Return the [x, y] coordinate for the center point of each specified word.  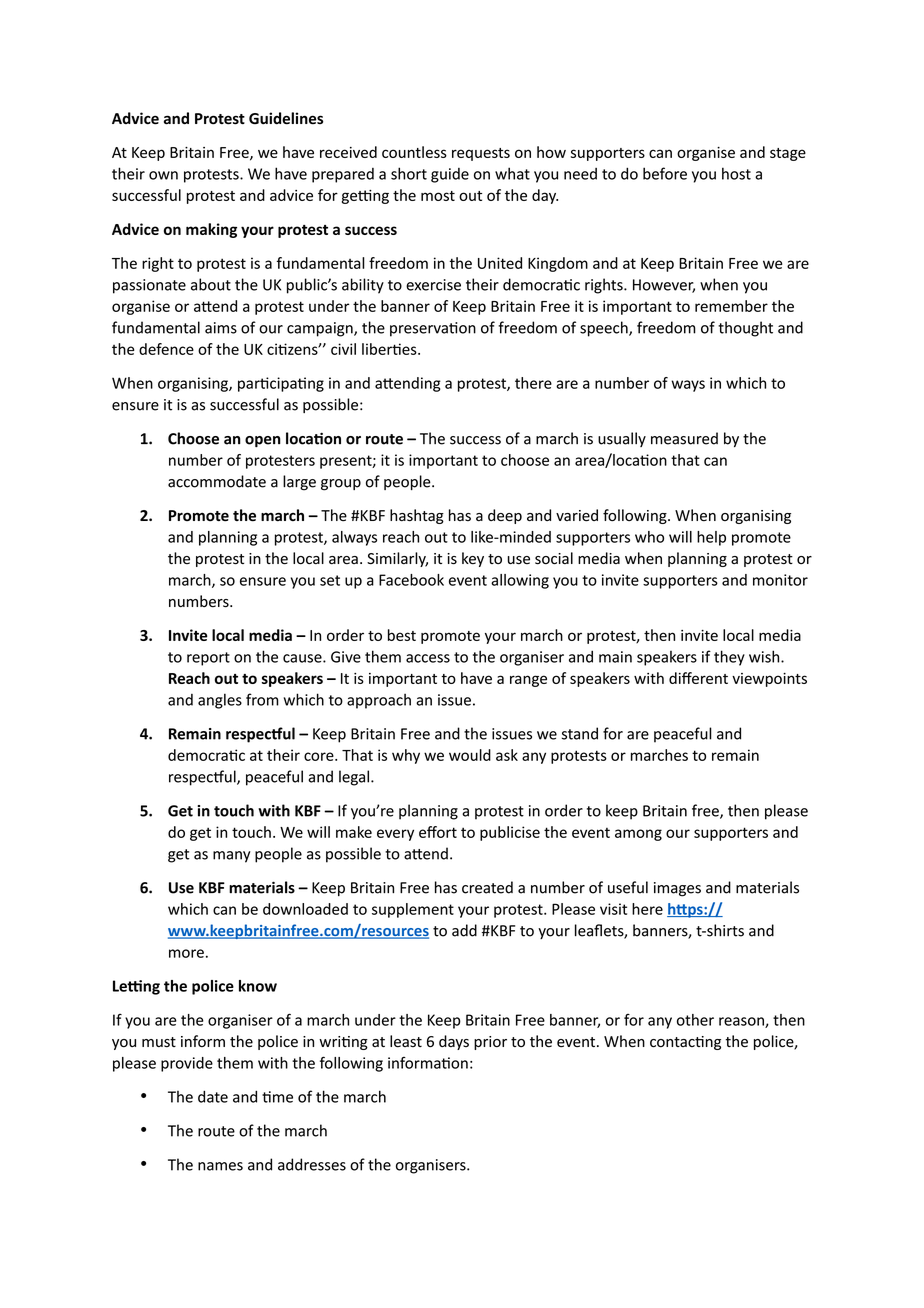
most [438, 196]
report [208, 659]
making [211, 230]
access [428, 658]
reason [742, 1022]
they [729, 658]
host [736, 173]
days [454, 1042]
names [220, 1166]
